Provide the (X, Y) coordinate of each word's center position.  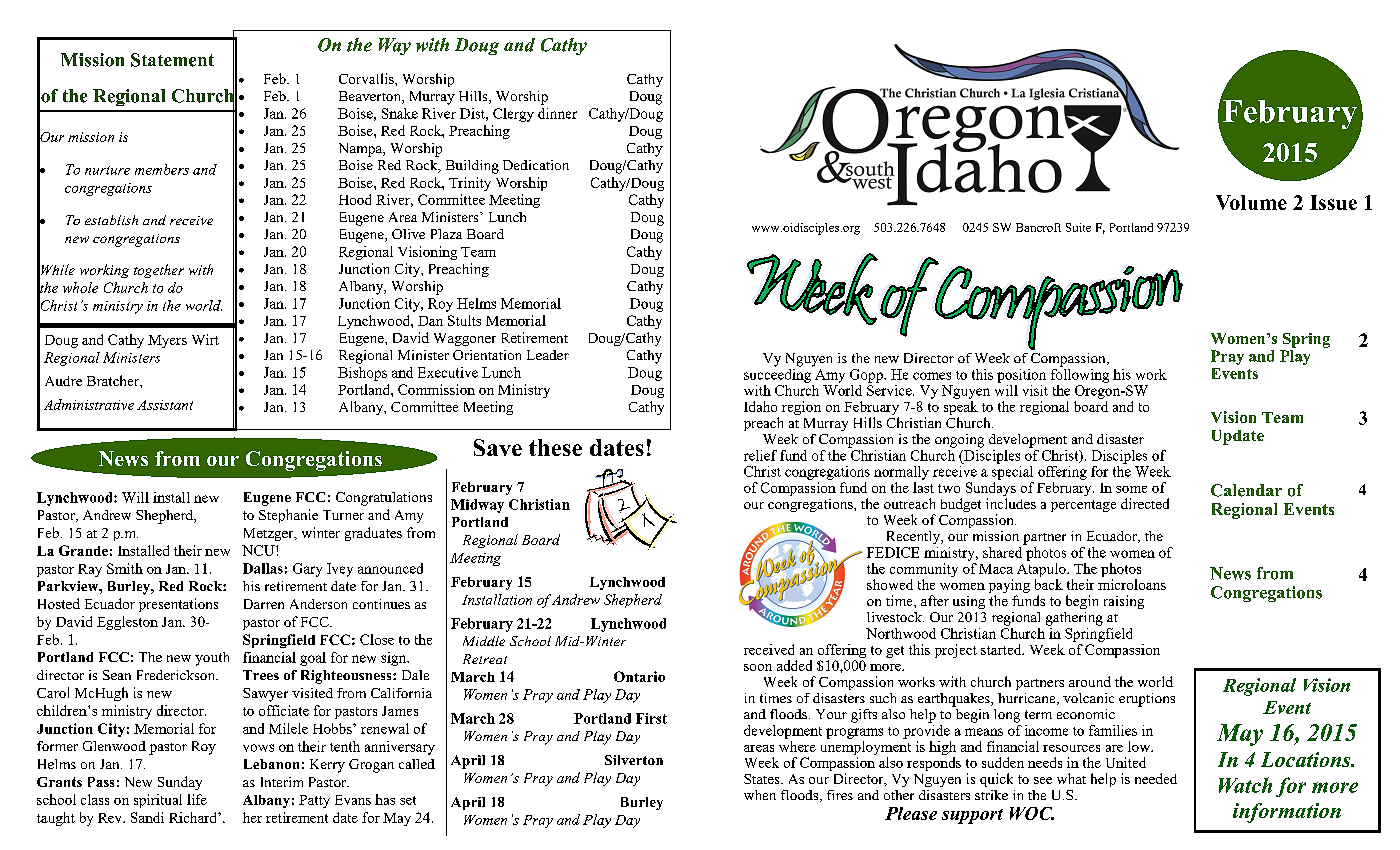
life (197, 799)
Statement (172, 60)
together (159, 271)
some (1131, 489)
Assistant (165, 405)
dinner (557, 113)
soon (758, 667)
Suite (1078, 227)
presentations (178, 605)
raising (1124, 602)
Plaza (446, 234)
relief (760, 455)
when (760, 795)
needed (1156, 778)
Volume (1251, 202)
